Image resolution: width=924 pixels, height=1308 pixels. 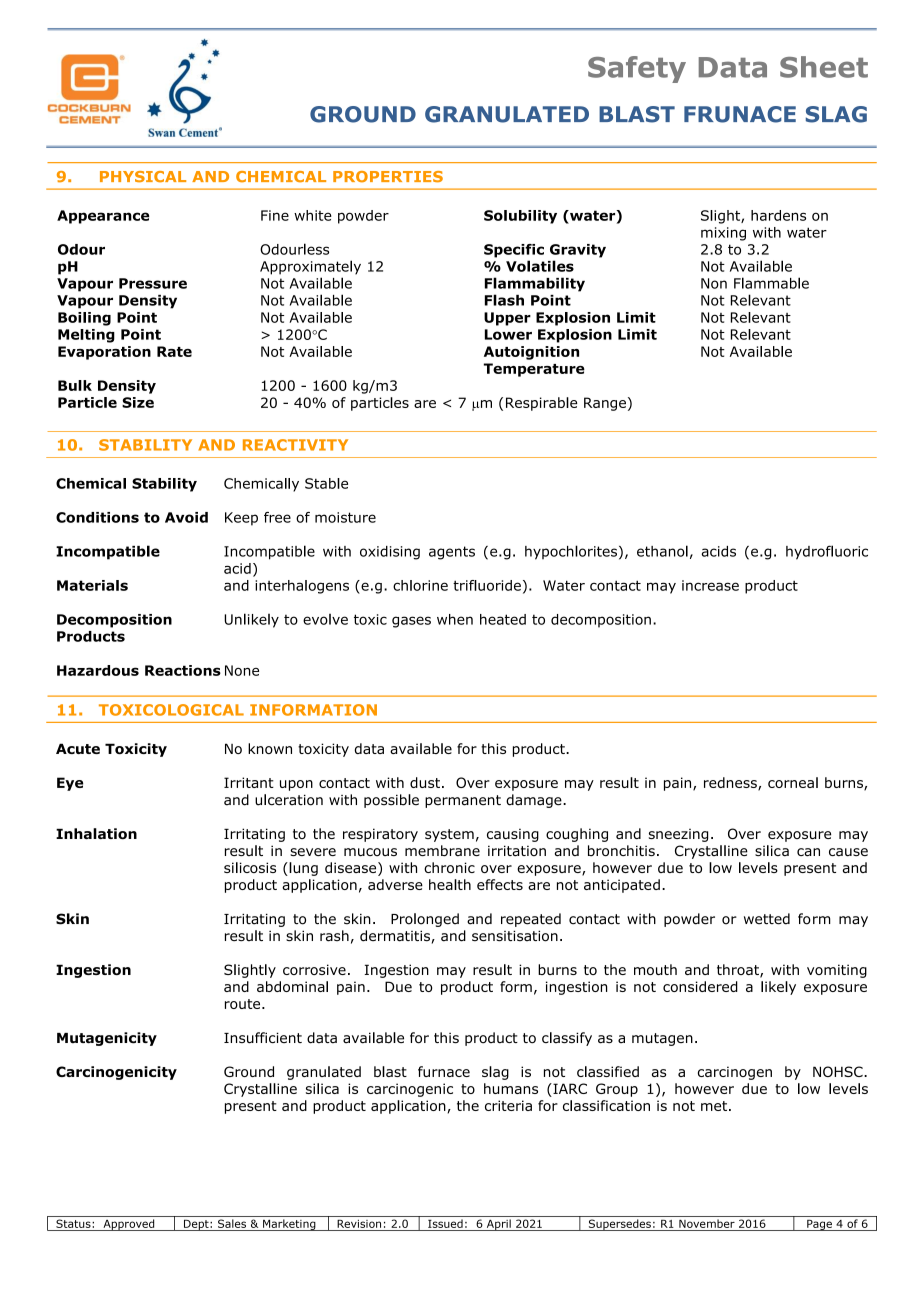 What do you see at coordinates (425, 920) in the image?
I see `Prolonged` at bounding box center [425, 920].
